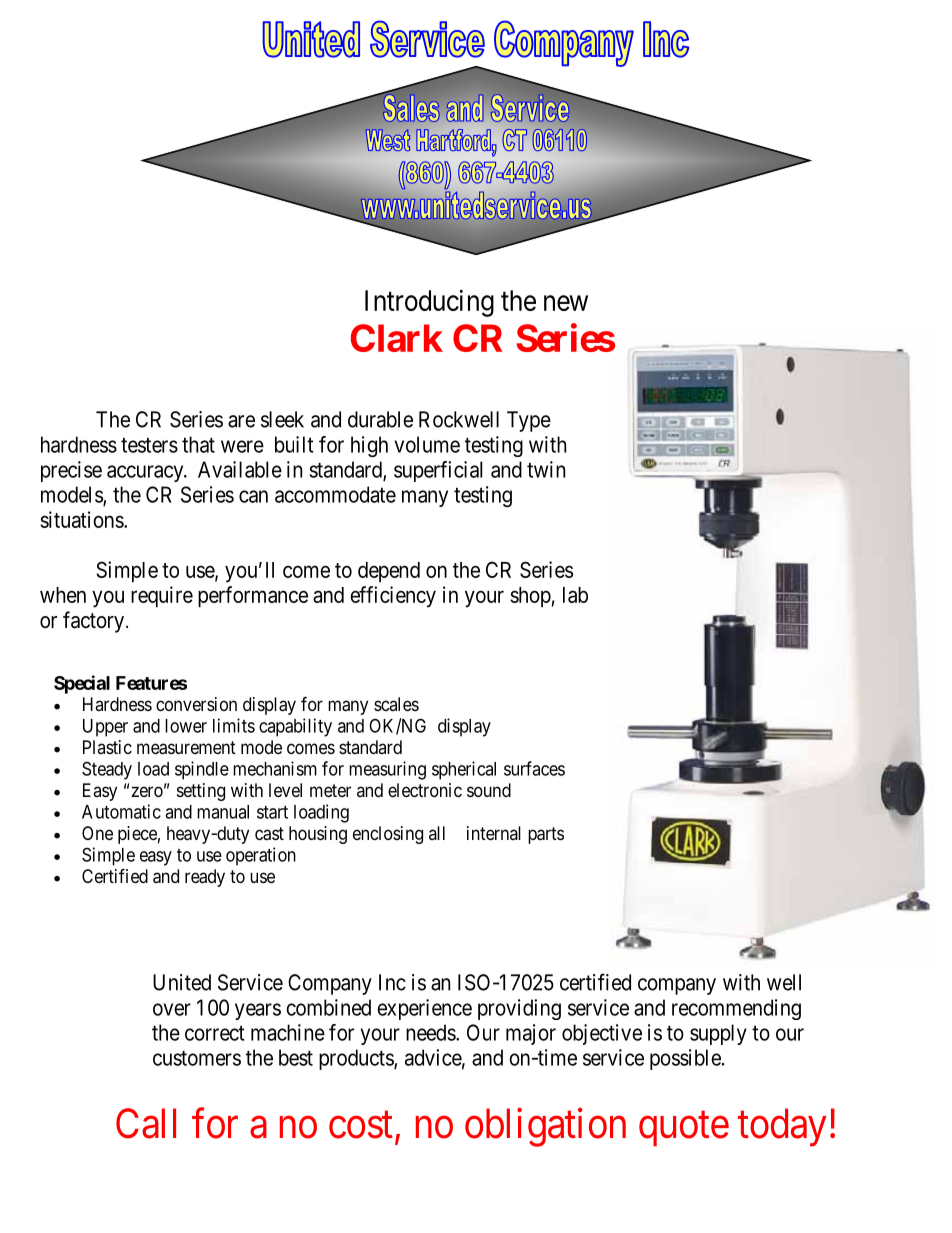  I want to click on Call, so click(146, 1123).
